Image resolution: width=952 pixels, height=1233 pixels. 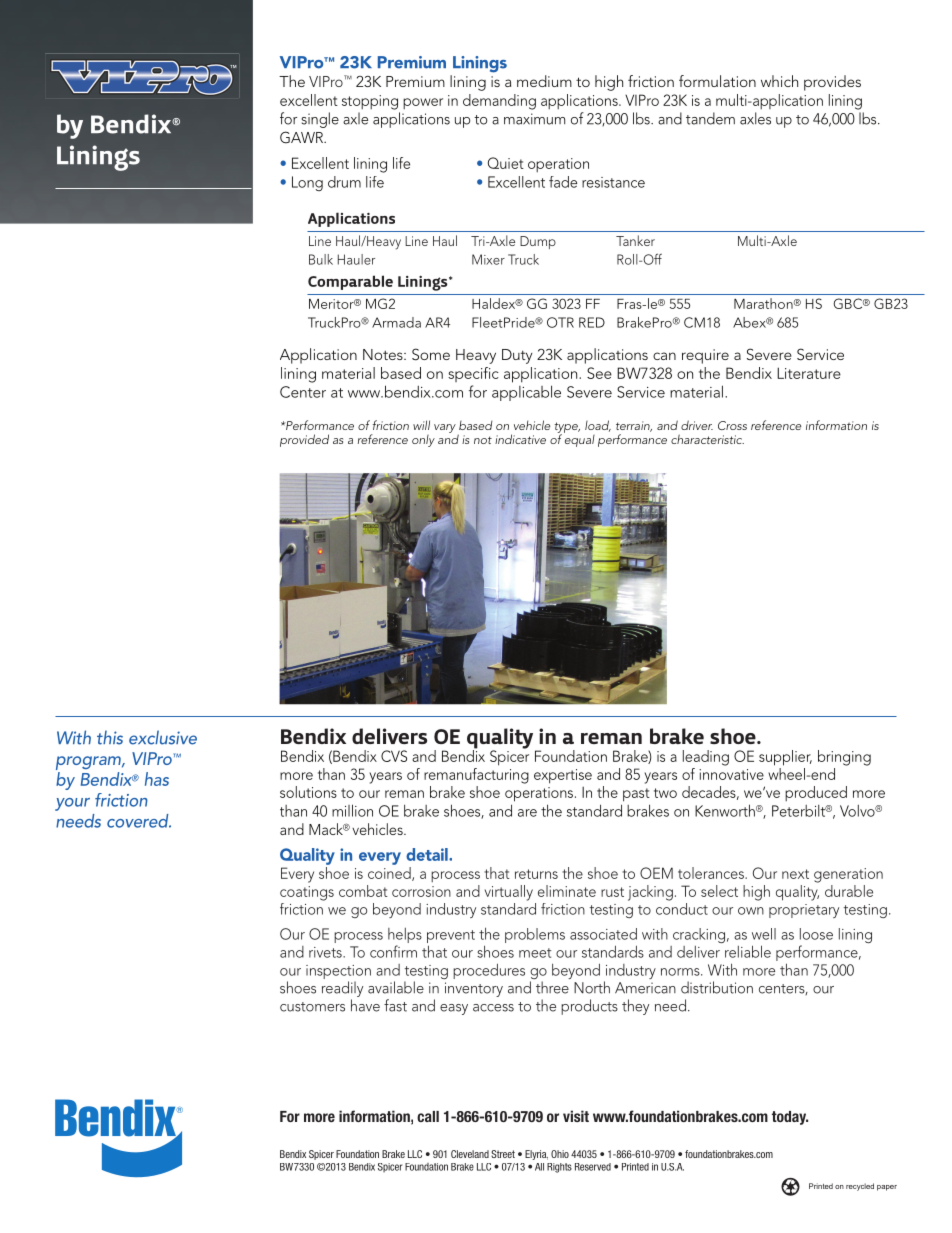 What do you see at coordinates (804, 911) in the screenshot?
I see `proprietary` at bounding box center [804, 911].
